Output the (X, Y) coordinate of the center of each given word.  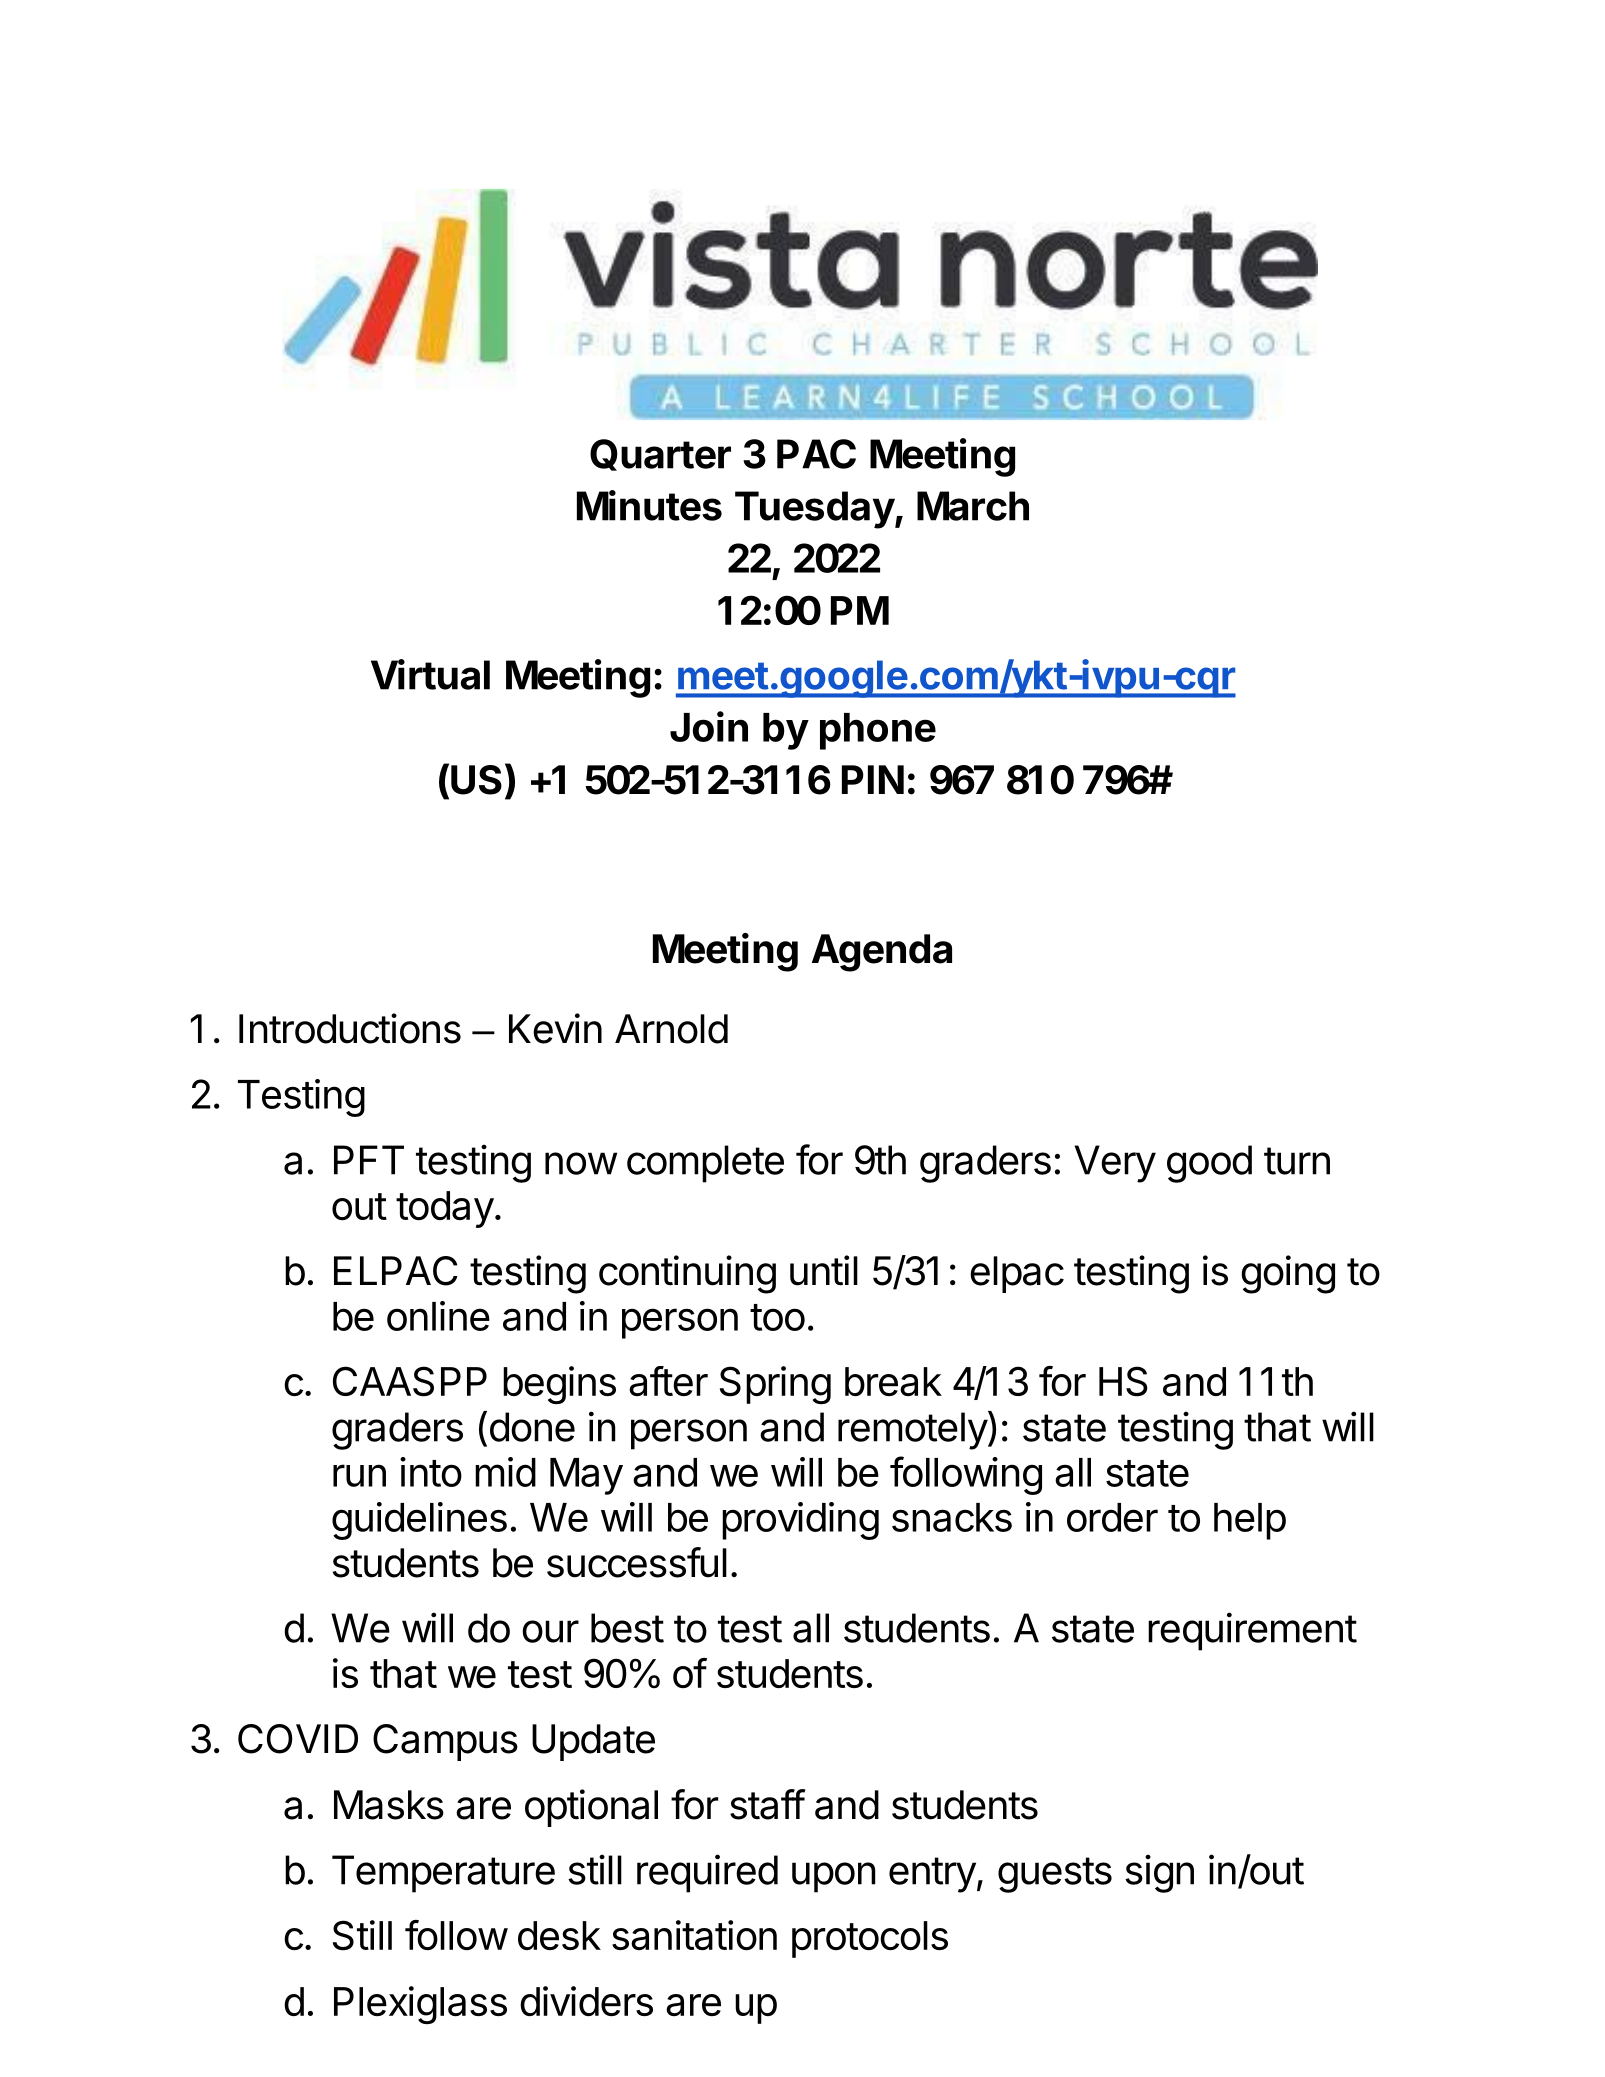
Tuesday (815, 510)
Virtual (430, 674)
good (1209, 1164)
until (824, 1270)
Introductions (350, 1028)
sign (1159, 1873)
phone (878, 731)
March (973, 506)
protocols (870, 1939)
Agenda (882, 953)
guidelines (419, 1521)
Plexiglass (420, 2005)
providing (800, 1521)
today (445, 1209)
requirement (1252, 1631)
